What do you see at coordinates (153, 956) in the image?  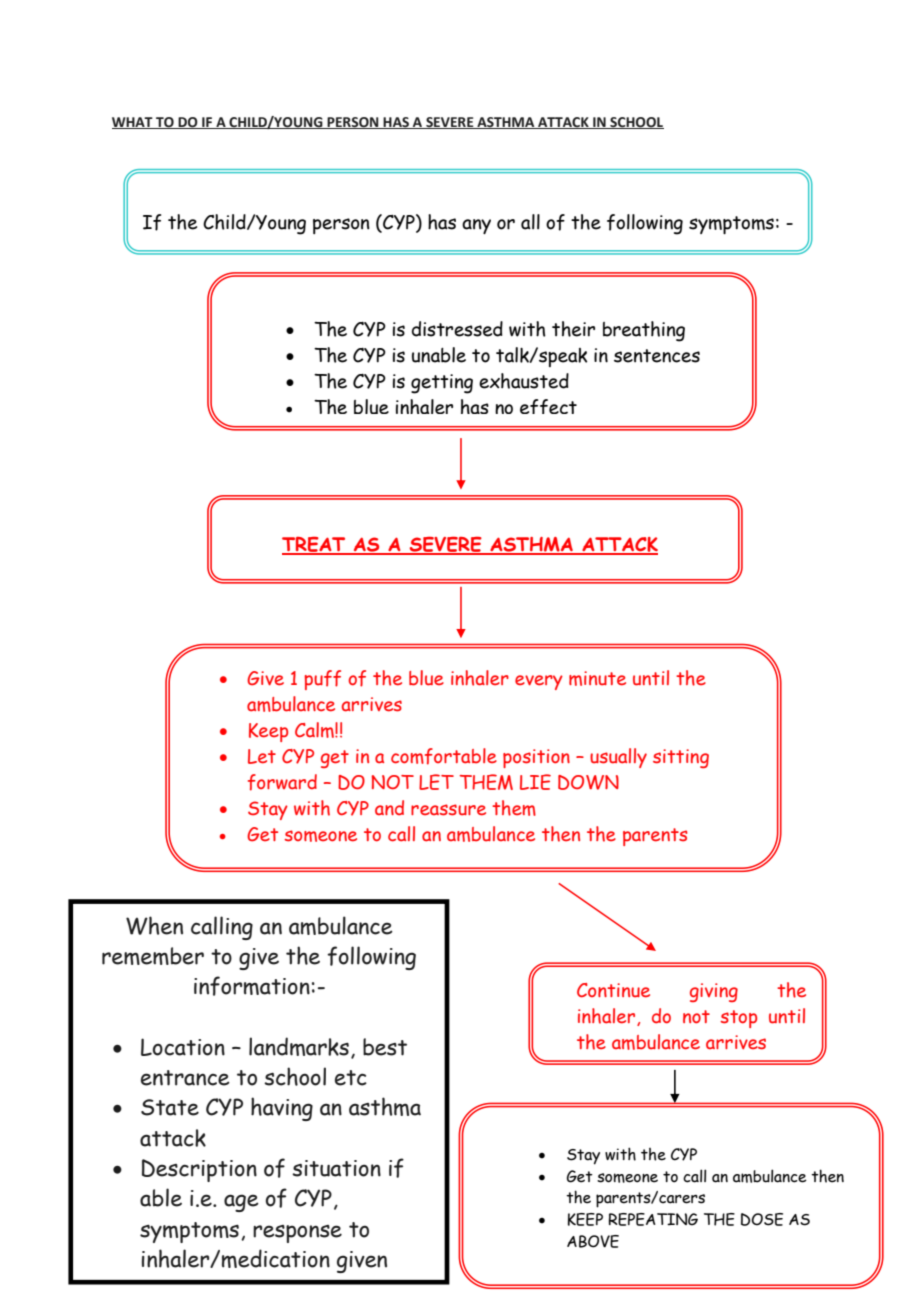 I see `remember` at bounding box center [153, 956].
